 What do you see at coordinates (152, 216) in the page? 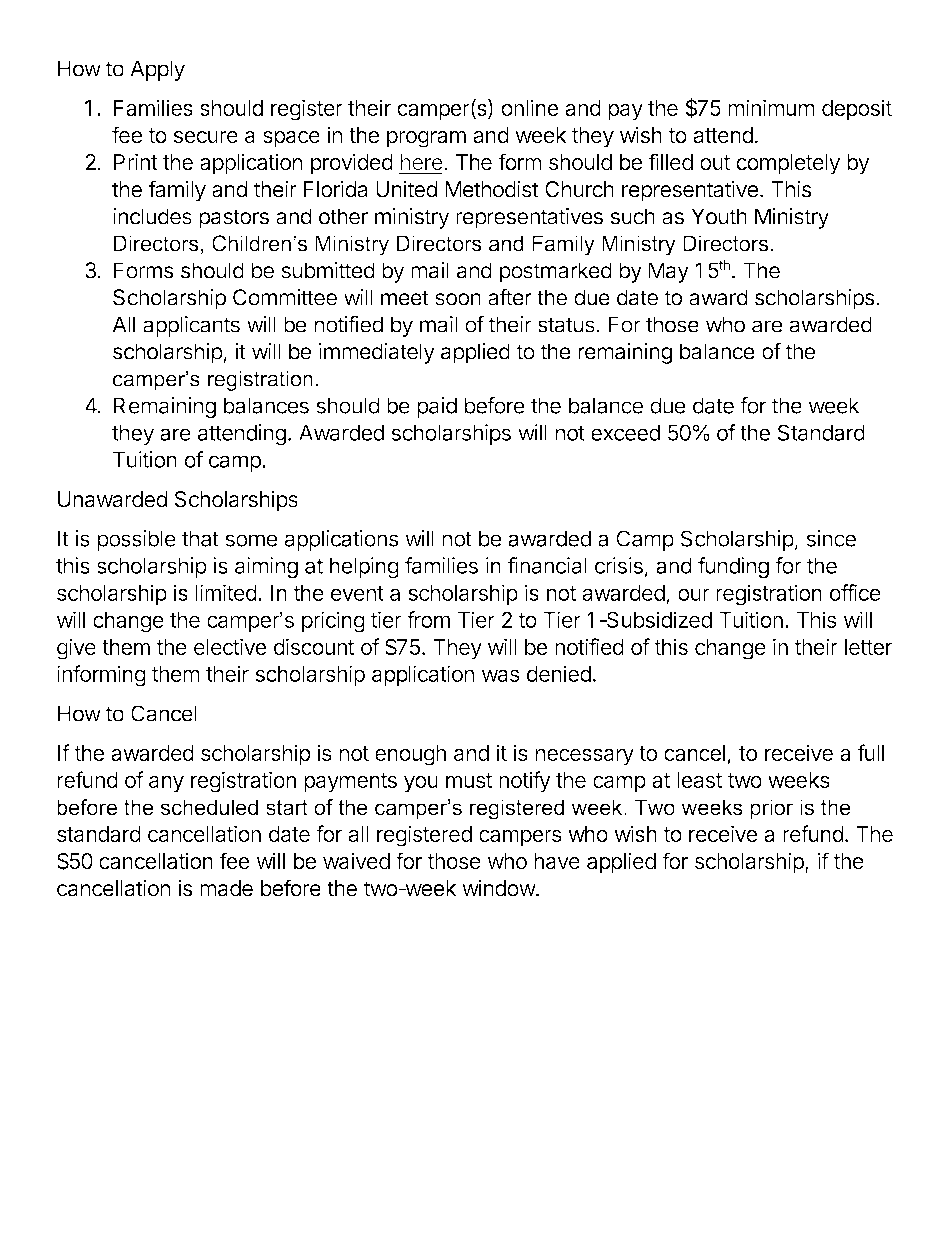
I see `includes` at bounding box center [152, 216].
